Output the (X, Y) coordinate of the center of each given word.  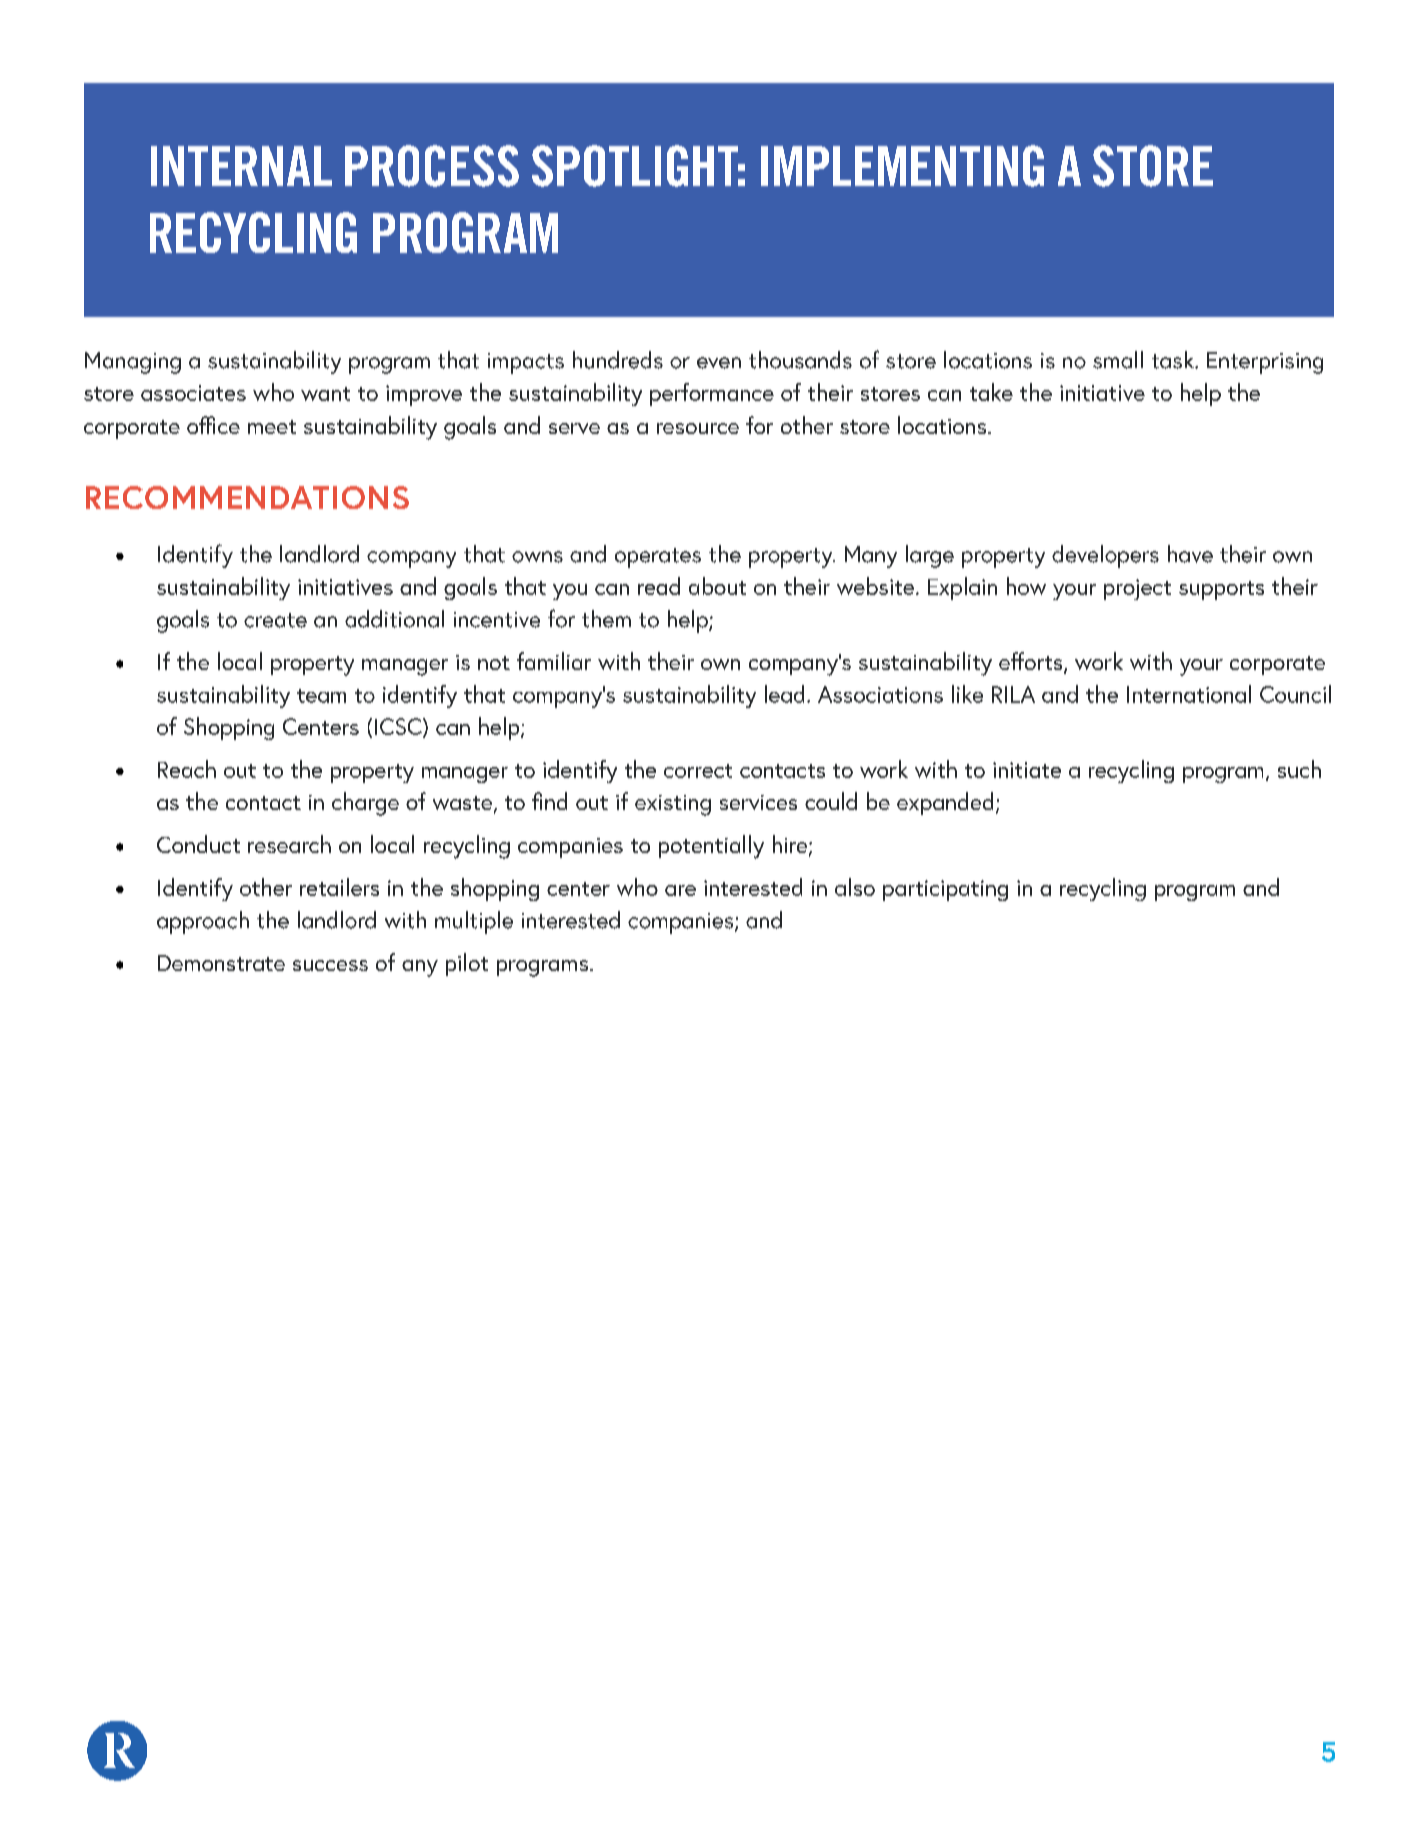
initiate (1027, 770)
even (719, 363)
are (680, 890)
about (717, 586)
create (275, 620)
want (325, 394)
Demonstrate (221, 963)
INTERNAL (241, 166)
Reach (187, 769)
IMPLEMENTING (902, 166)
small (1118, 360)
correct (698, 771)
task (1174, 360)
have (1190, 554)
